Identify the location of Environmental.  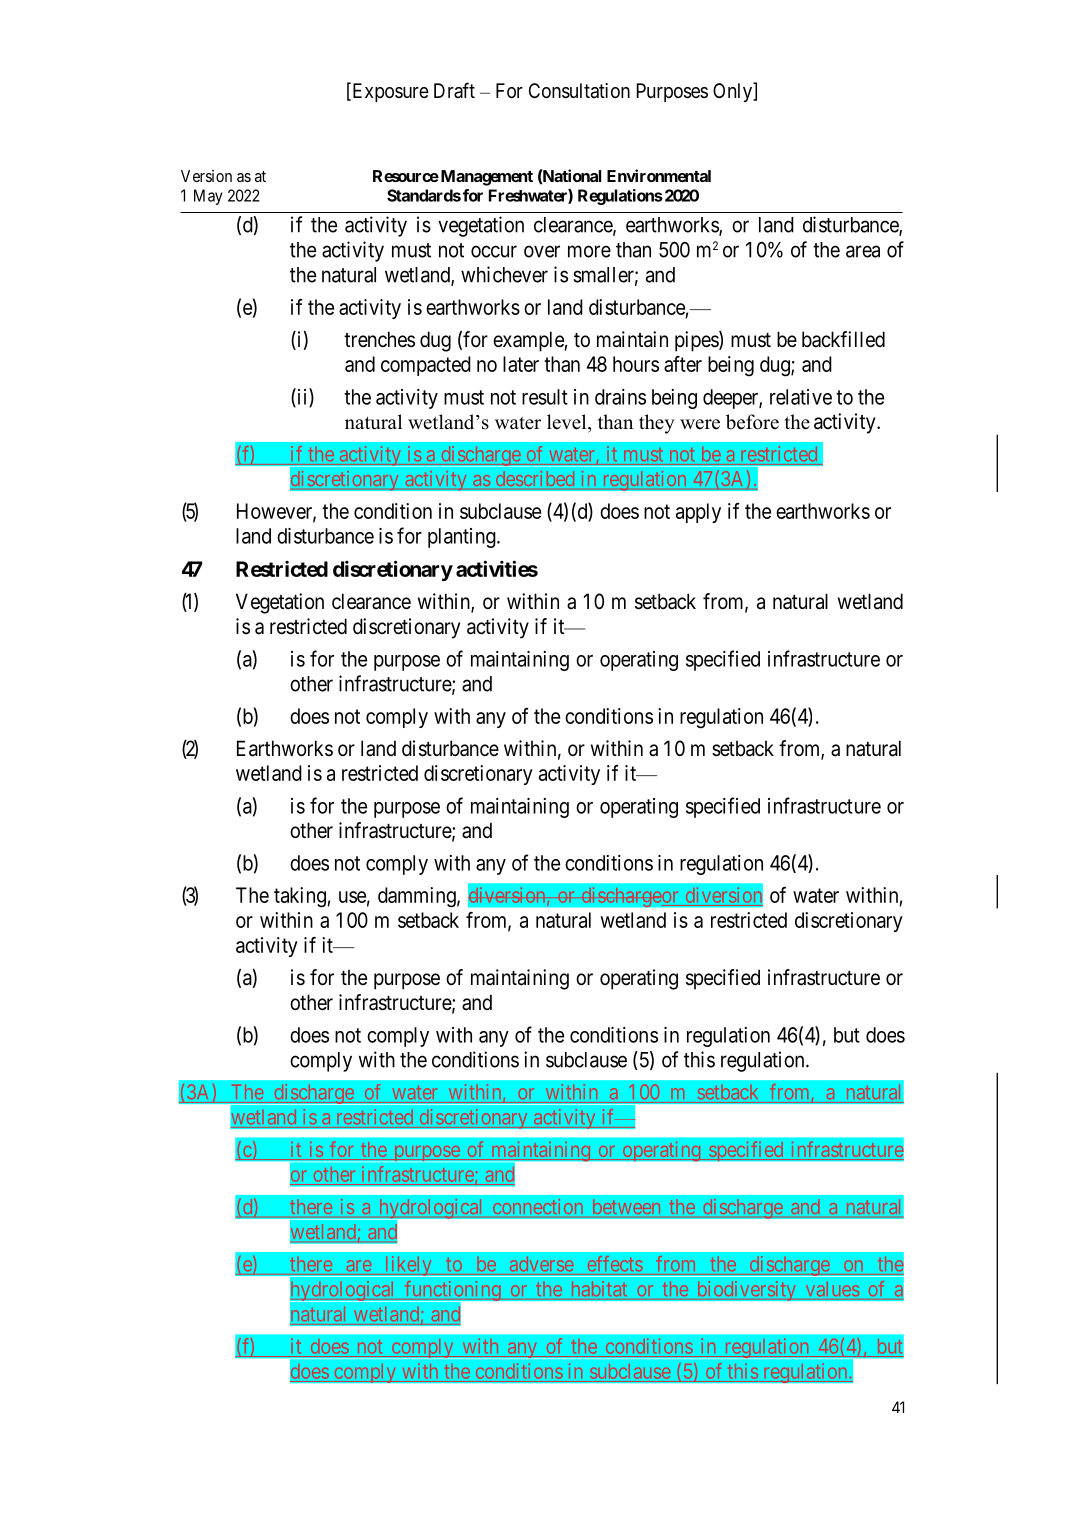
(659, 175).
